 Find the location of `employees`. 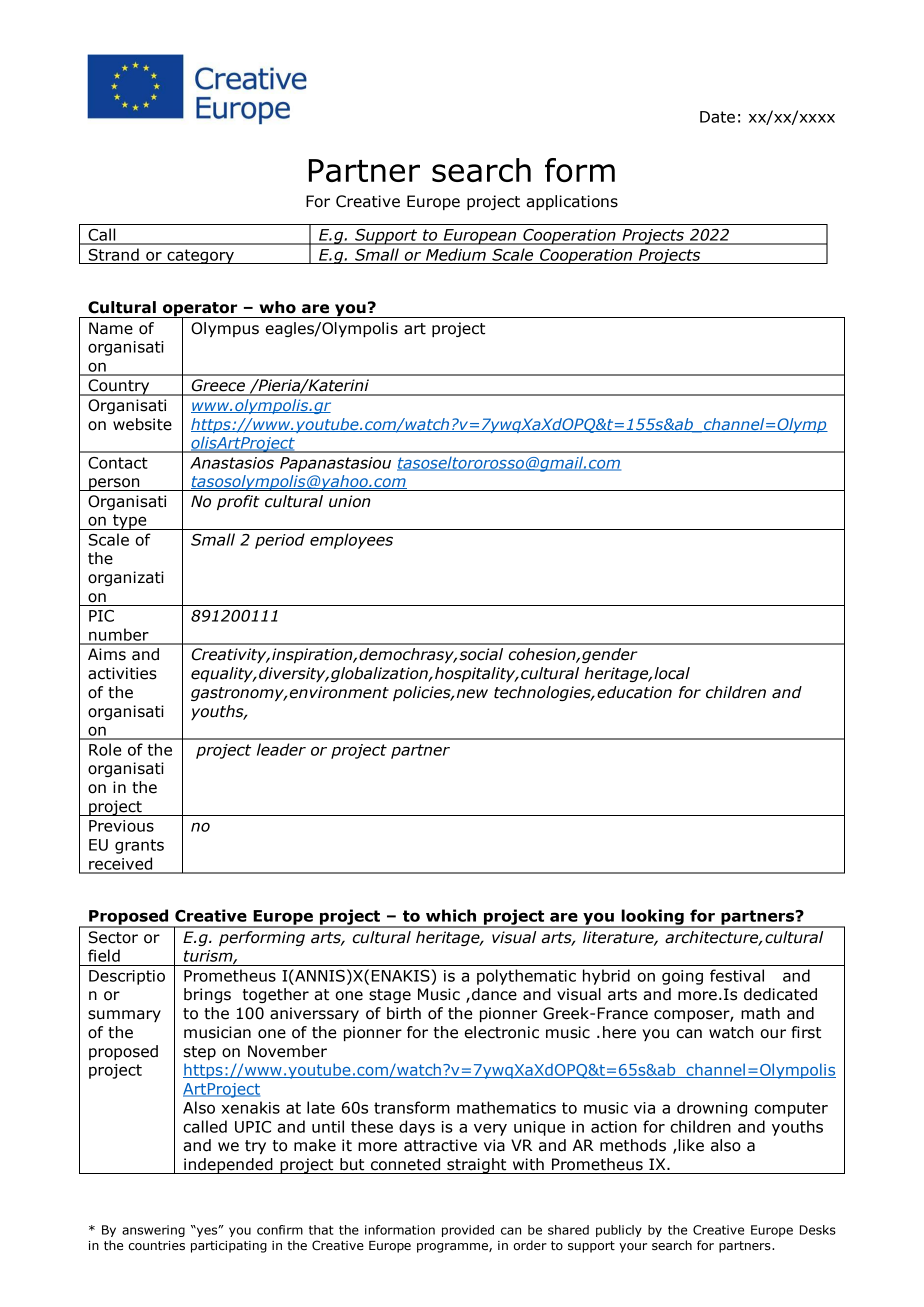

employees is located at coordinates (351, 541).
